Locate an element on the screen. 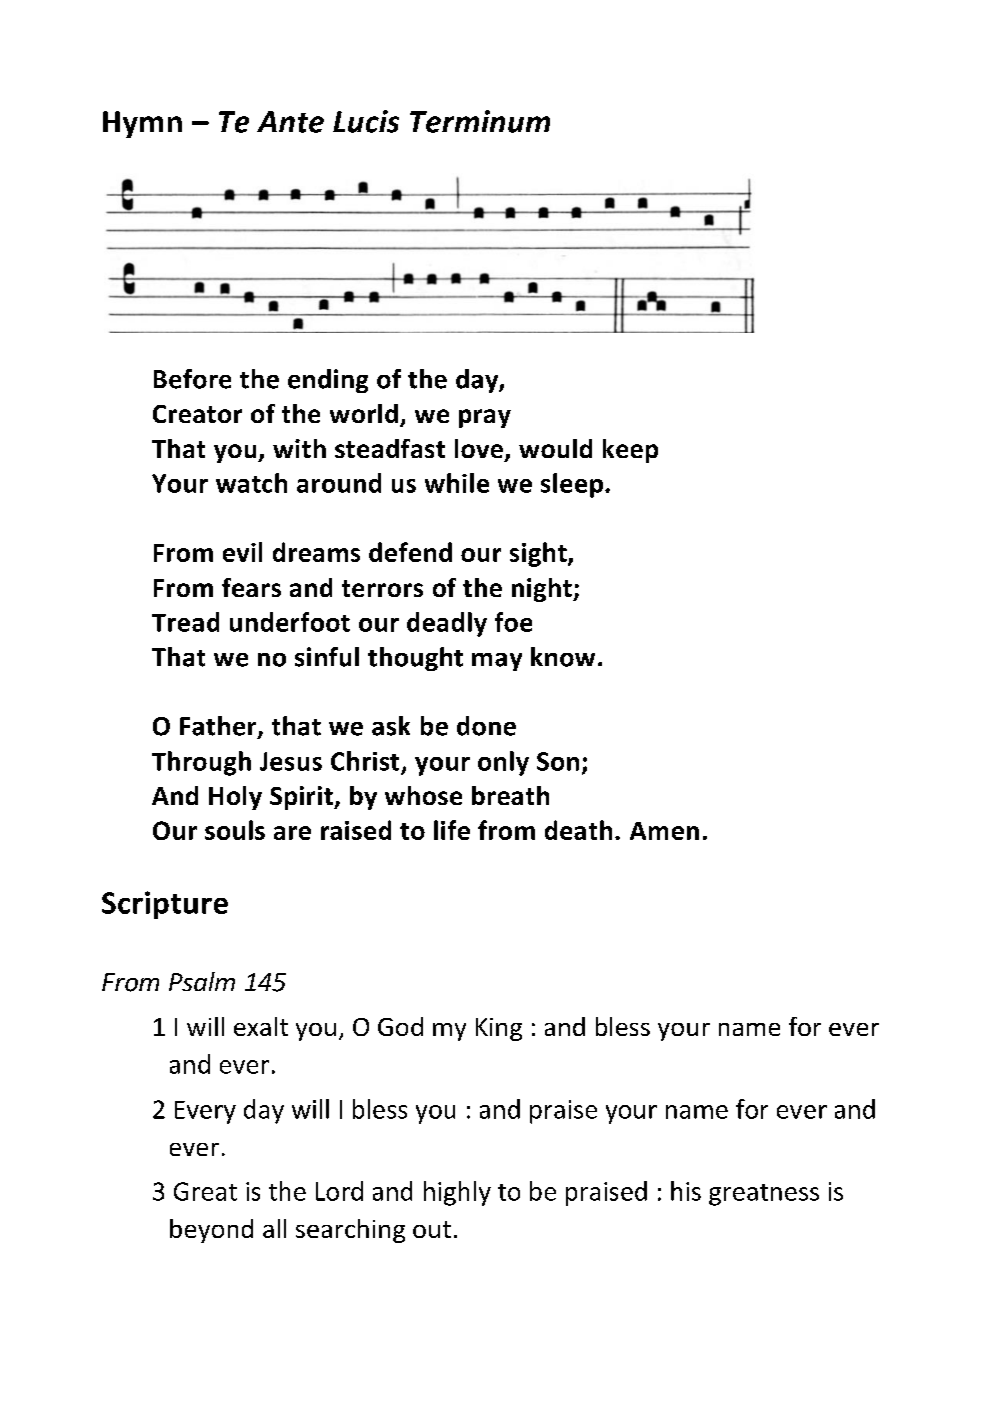 This screenshot has width=994, height=1411. while is located at coordinates (457, 483).
